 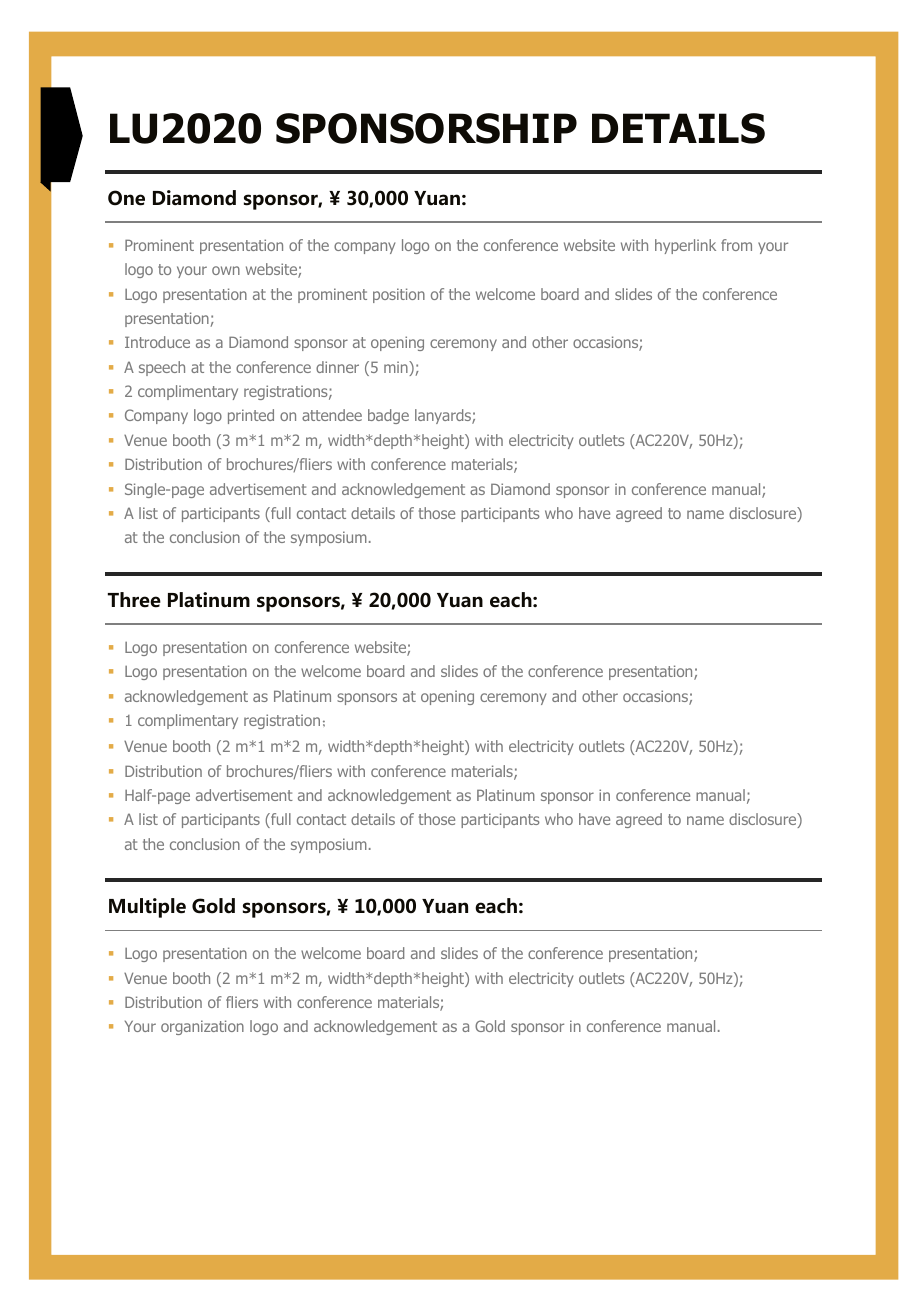 What do you see at coordinates (332, 415) in the page?
I see `attendee` at bounding box center [332, 415].
